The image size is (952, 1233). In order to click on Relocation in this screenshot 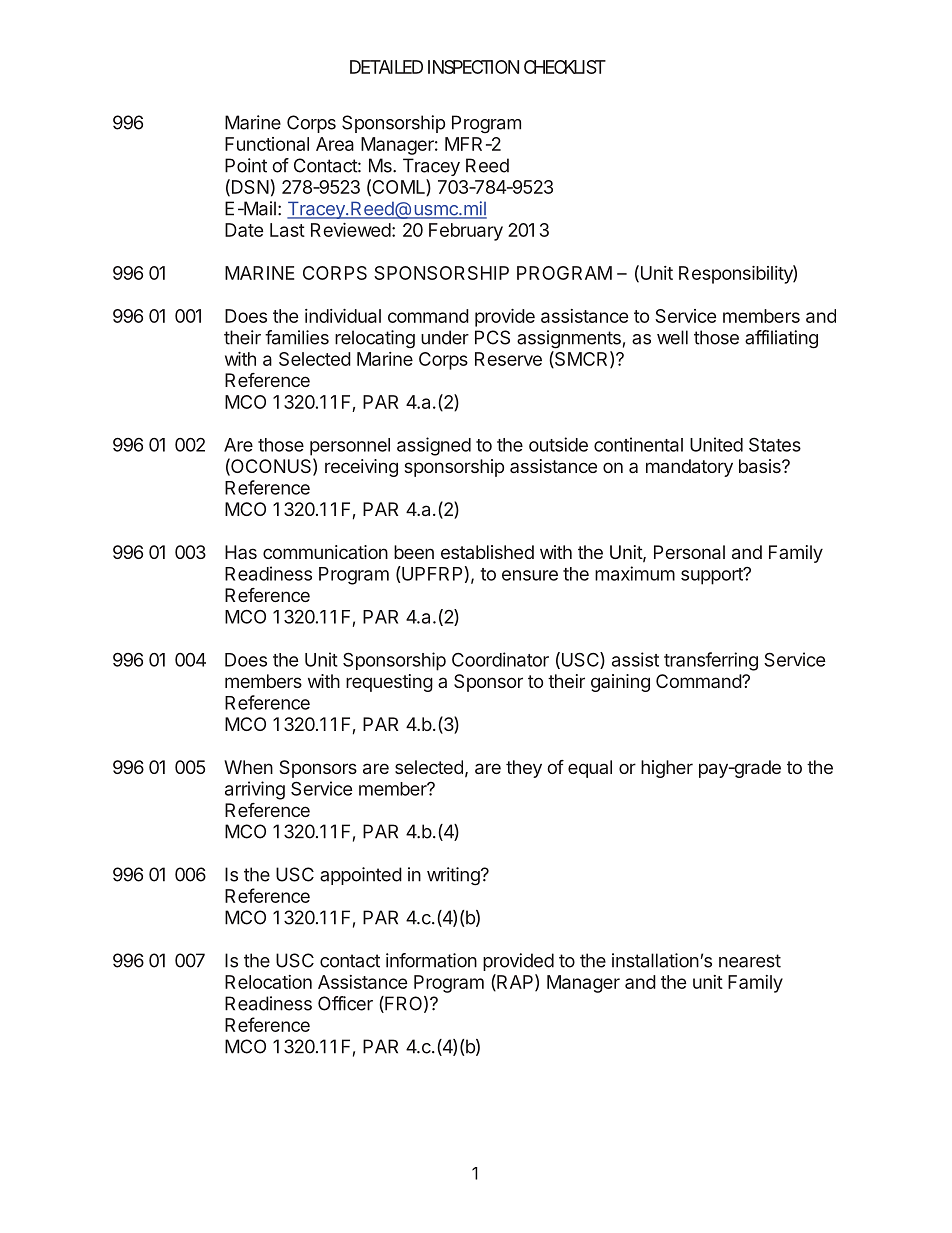, I will do `click(268, 982)`.
